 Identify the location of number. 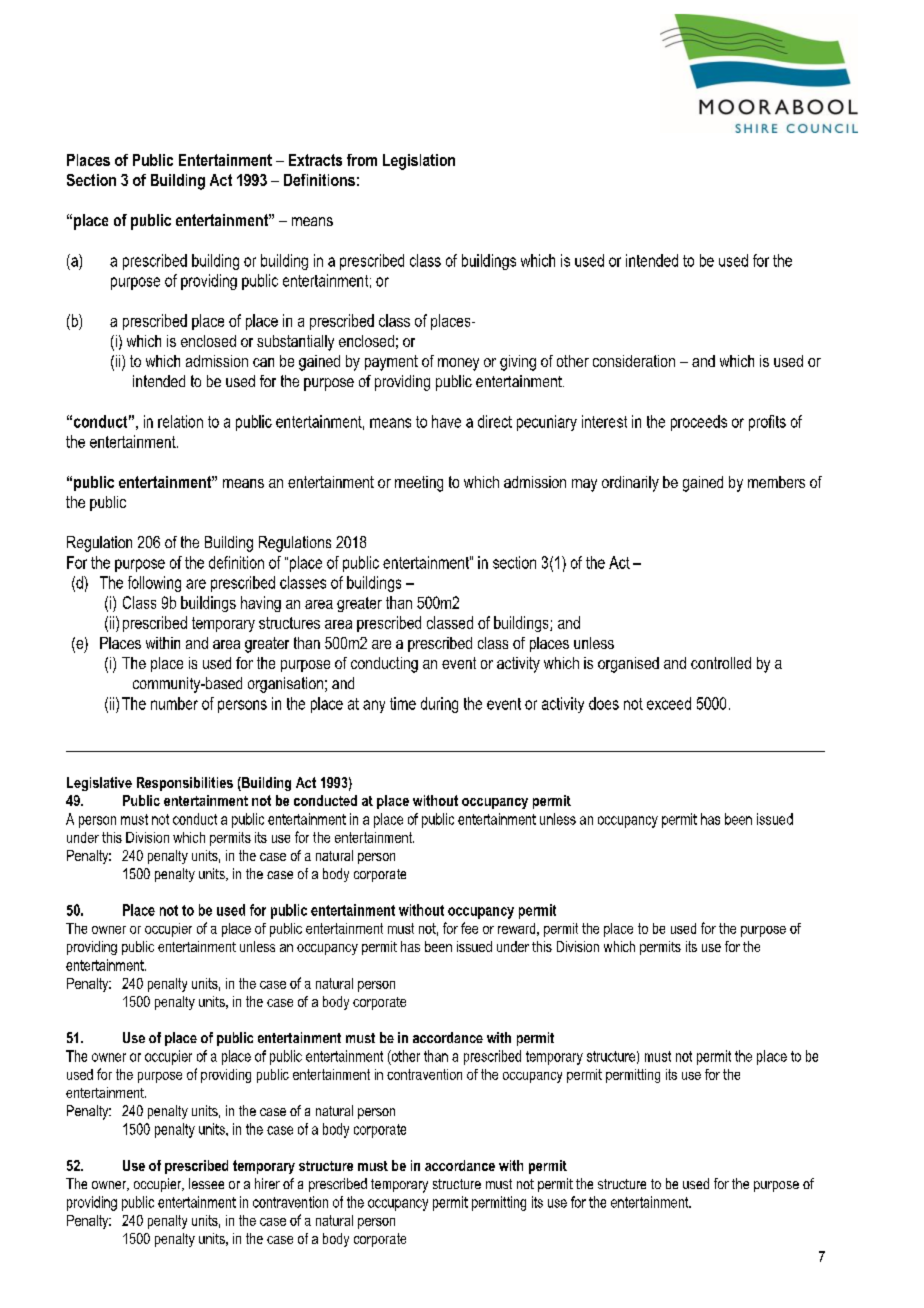
(174, 703).
